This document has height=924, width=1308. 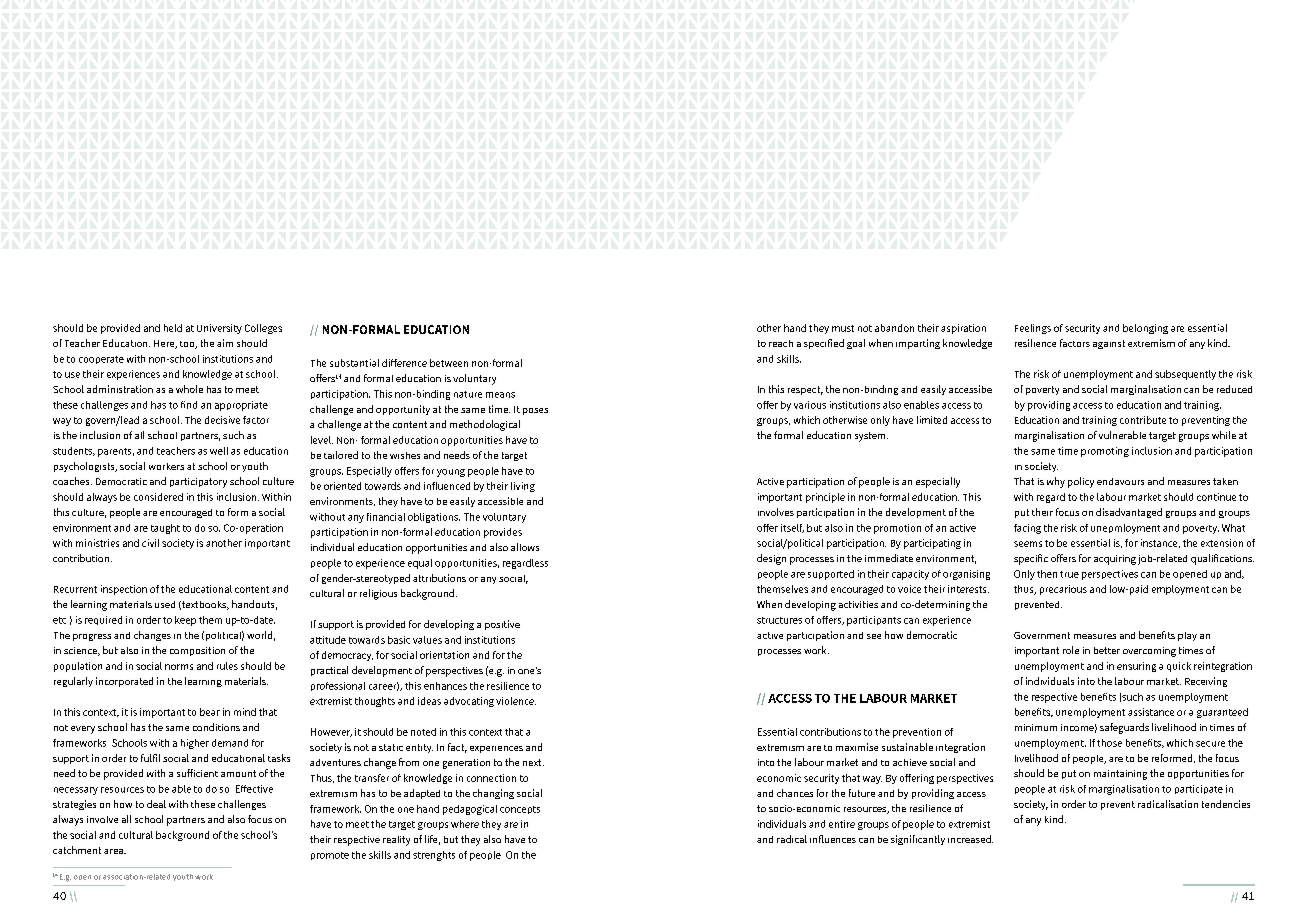 I want to click on concepts, so click(x=520, y=810).
